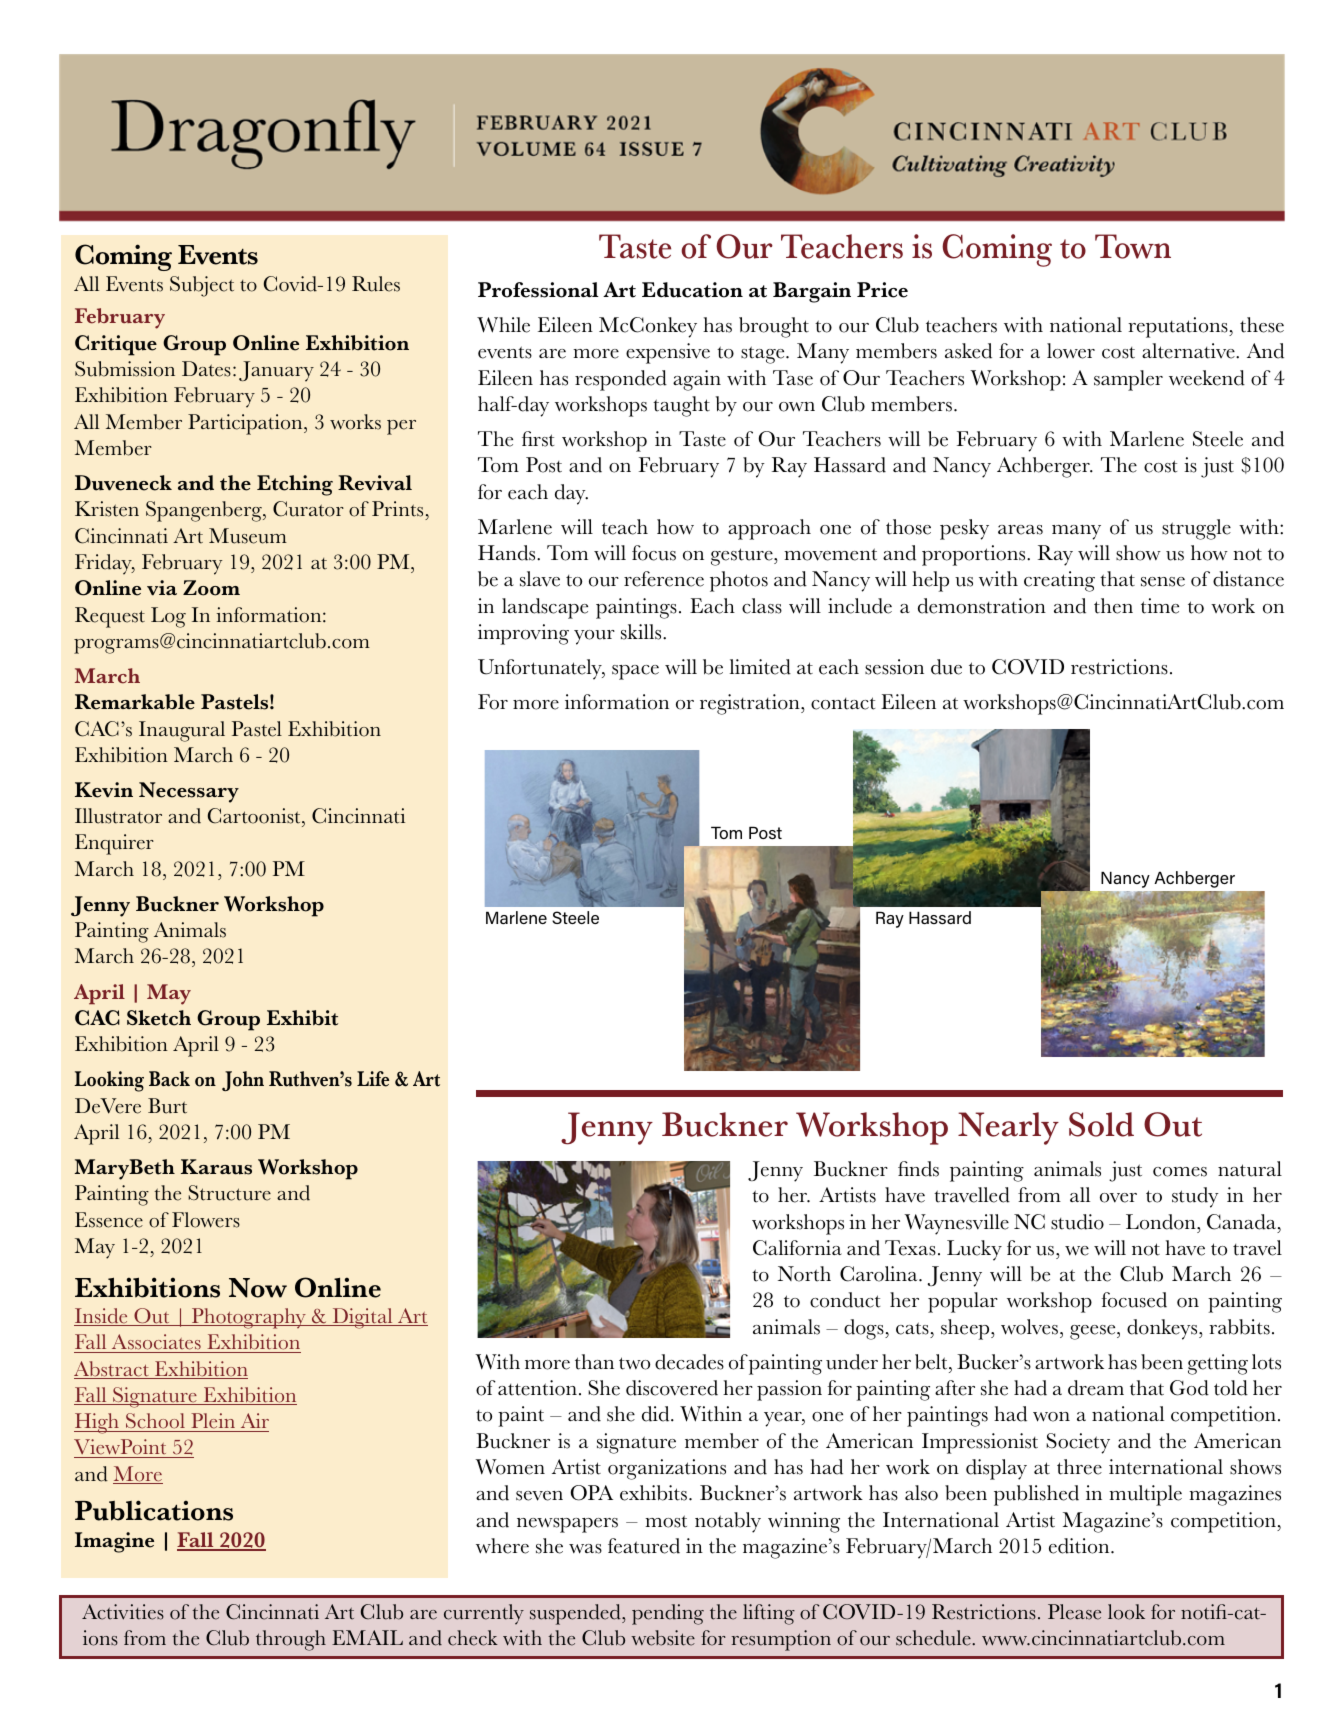  Describe the element at coordinates (1180, 1172) in the screenshot. I see `comes` at that location.
